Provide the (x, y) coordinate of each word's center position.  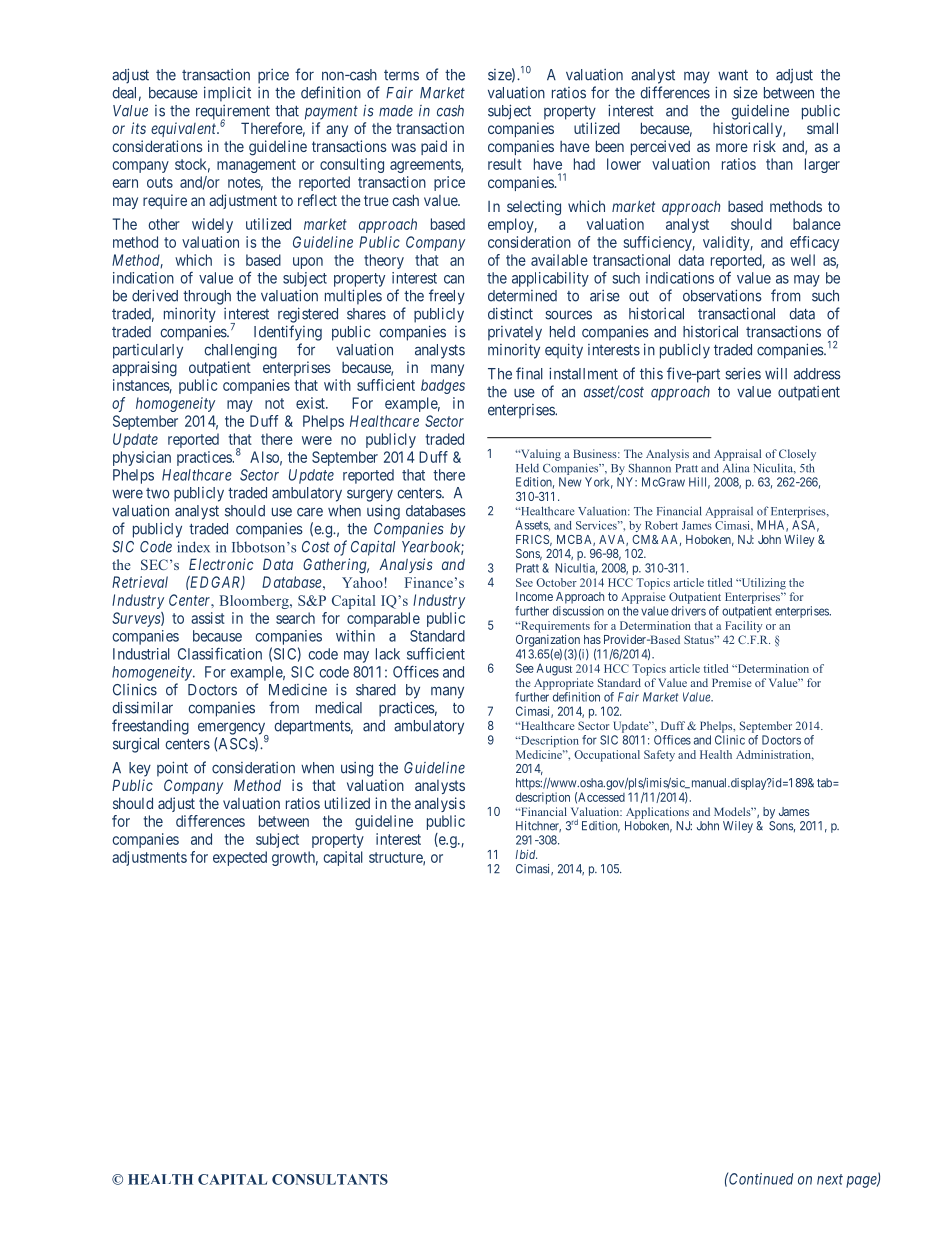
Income (534, 596)
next (830, 1179)
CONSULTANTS (330, 1179)
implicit (227, 94)
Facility (744, 627)
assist (208, 618)
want (733, 75)
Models (733, 811)
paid (434, 147)
